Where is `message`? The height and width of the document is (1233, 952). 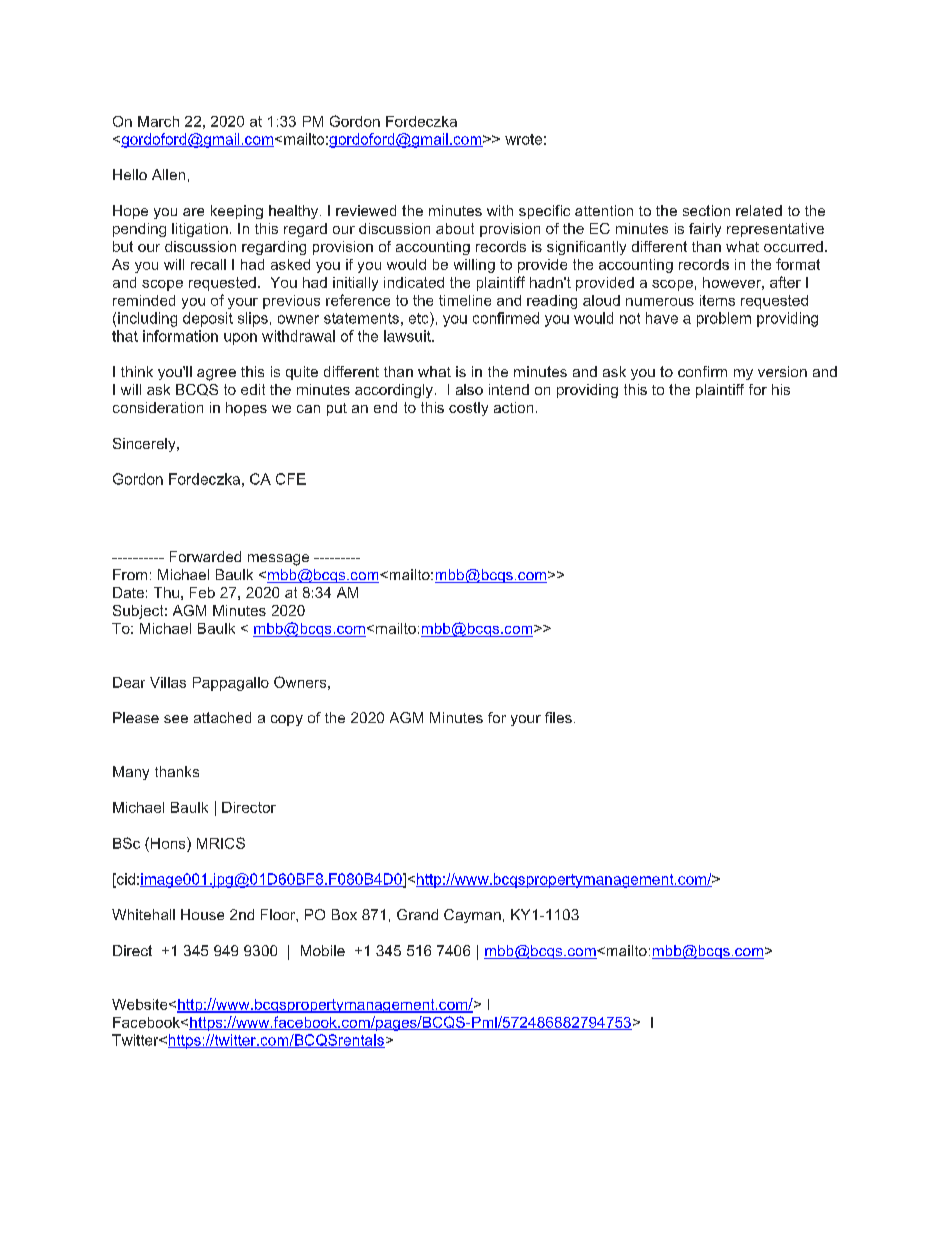 message is located at coordinates (278, 560).
